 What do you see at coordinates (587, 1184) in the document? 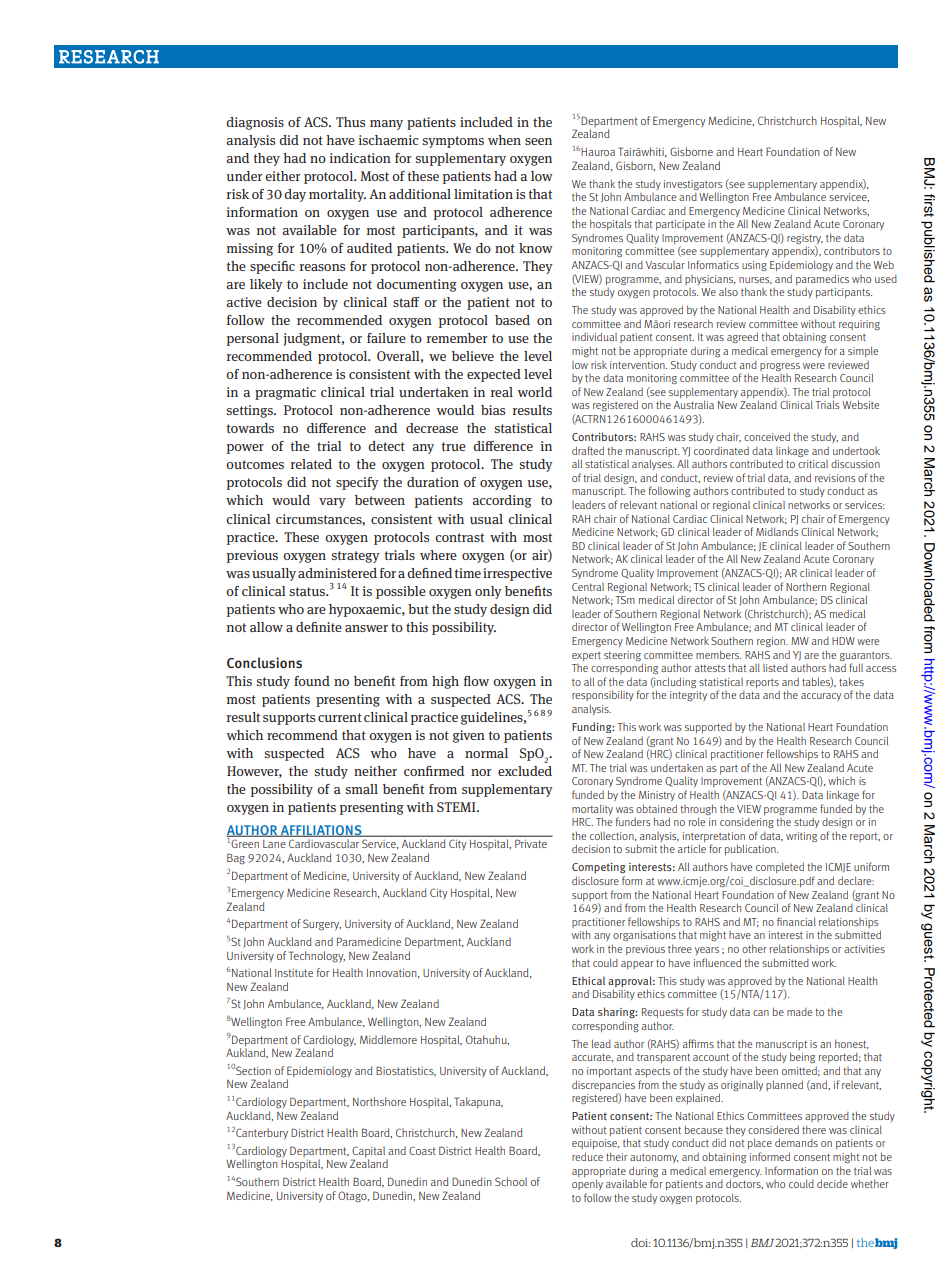
I see `openly` at bounding box center [587, 1184].
